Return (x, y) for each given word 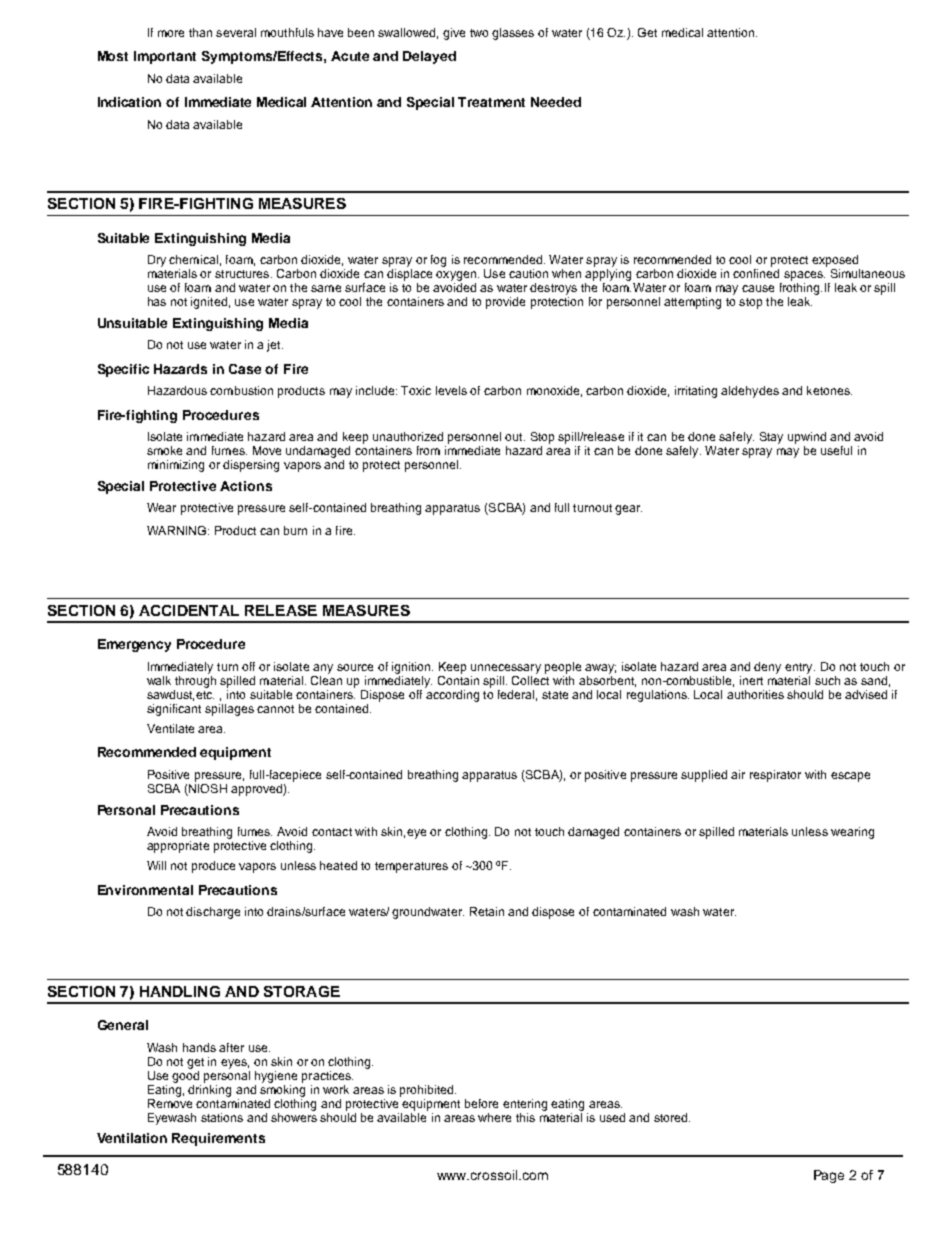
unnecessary (506, 669)
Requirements (218, 1139)
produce (213, 867)
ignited (209, 303)
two (479, 33)
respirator (775, 776)
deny (767, 668)
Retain (487, 911)
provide (505, 303)
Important (165, 57)
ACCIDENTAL (189, 610)
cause (758, 288)
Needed (556, 102)
